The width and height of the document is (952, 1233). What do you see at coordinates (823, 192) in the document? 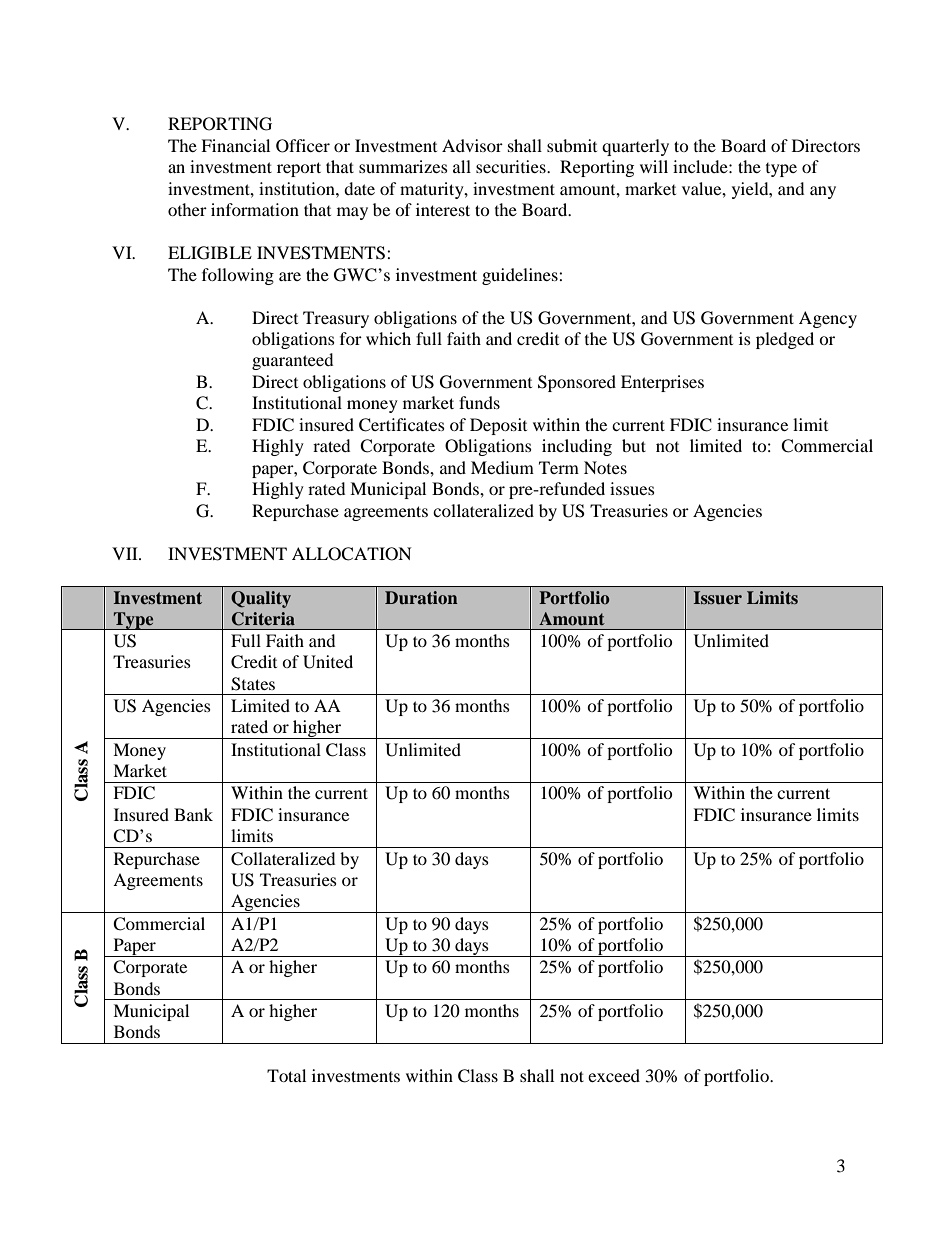
I see `any` at bounding box center [823, 192].
